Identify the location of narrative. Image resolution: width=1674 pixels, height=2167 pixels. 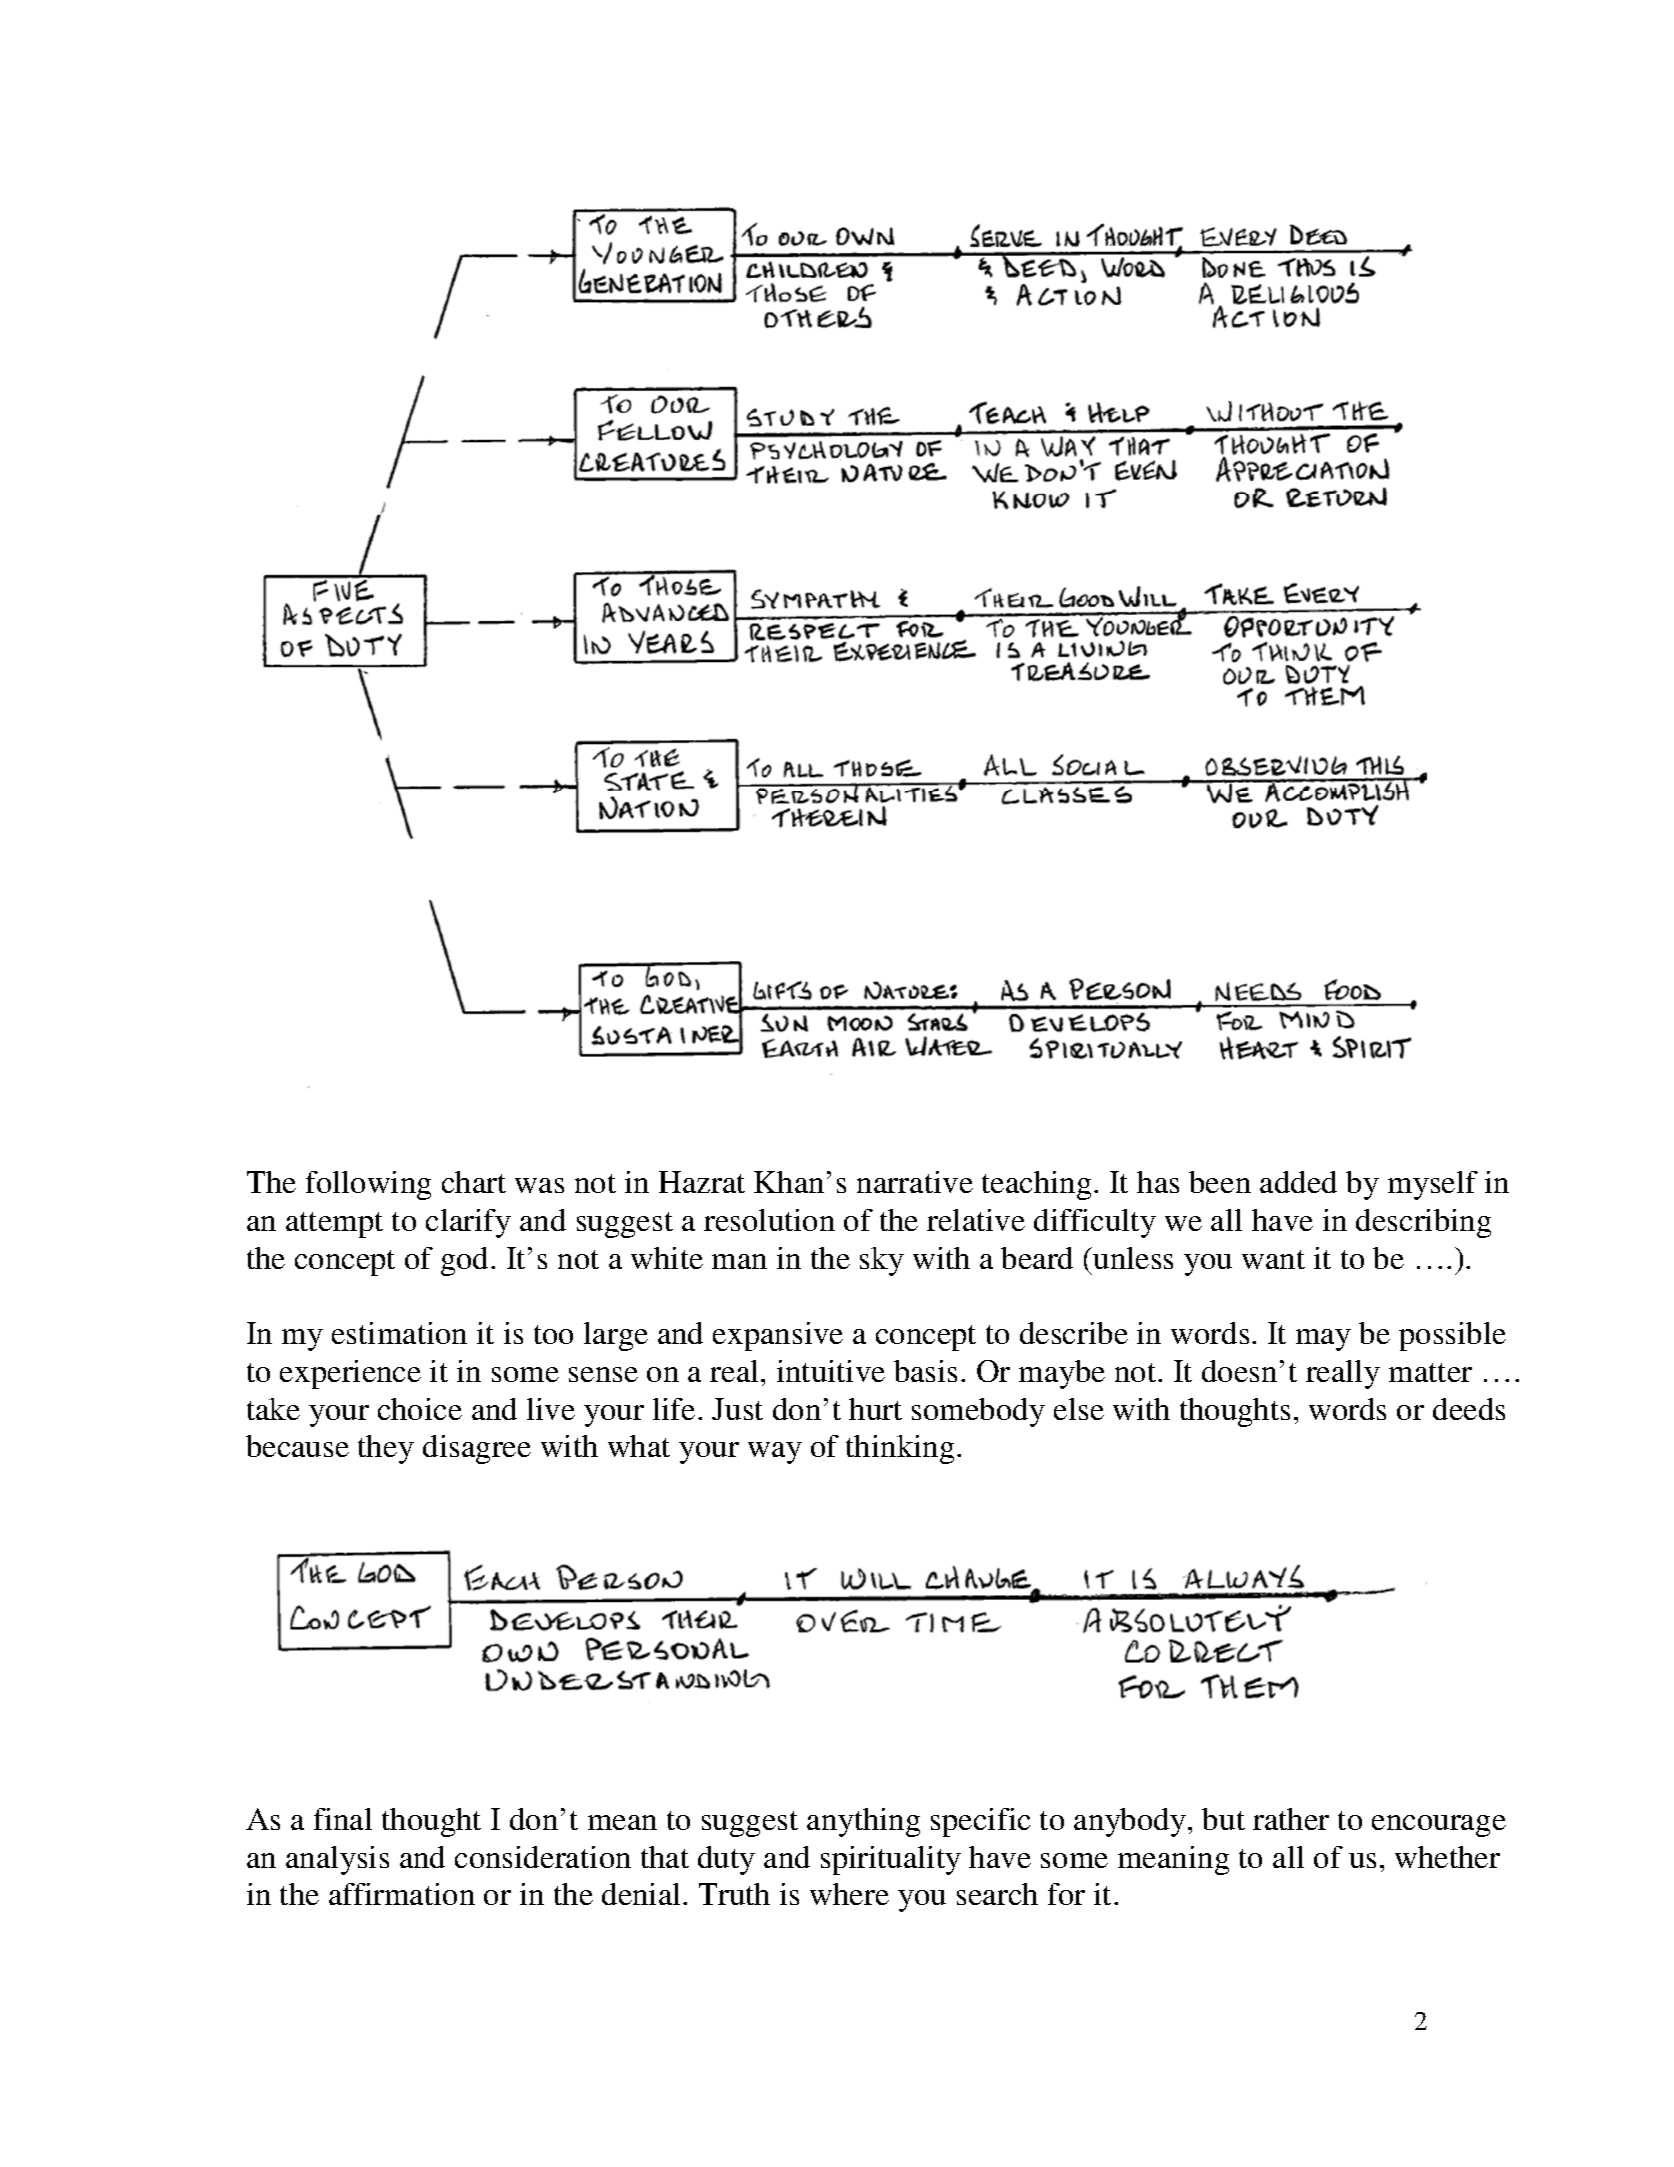
(915, 1182).
